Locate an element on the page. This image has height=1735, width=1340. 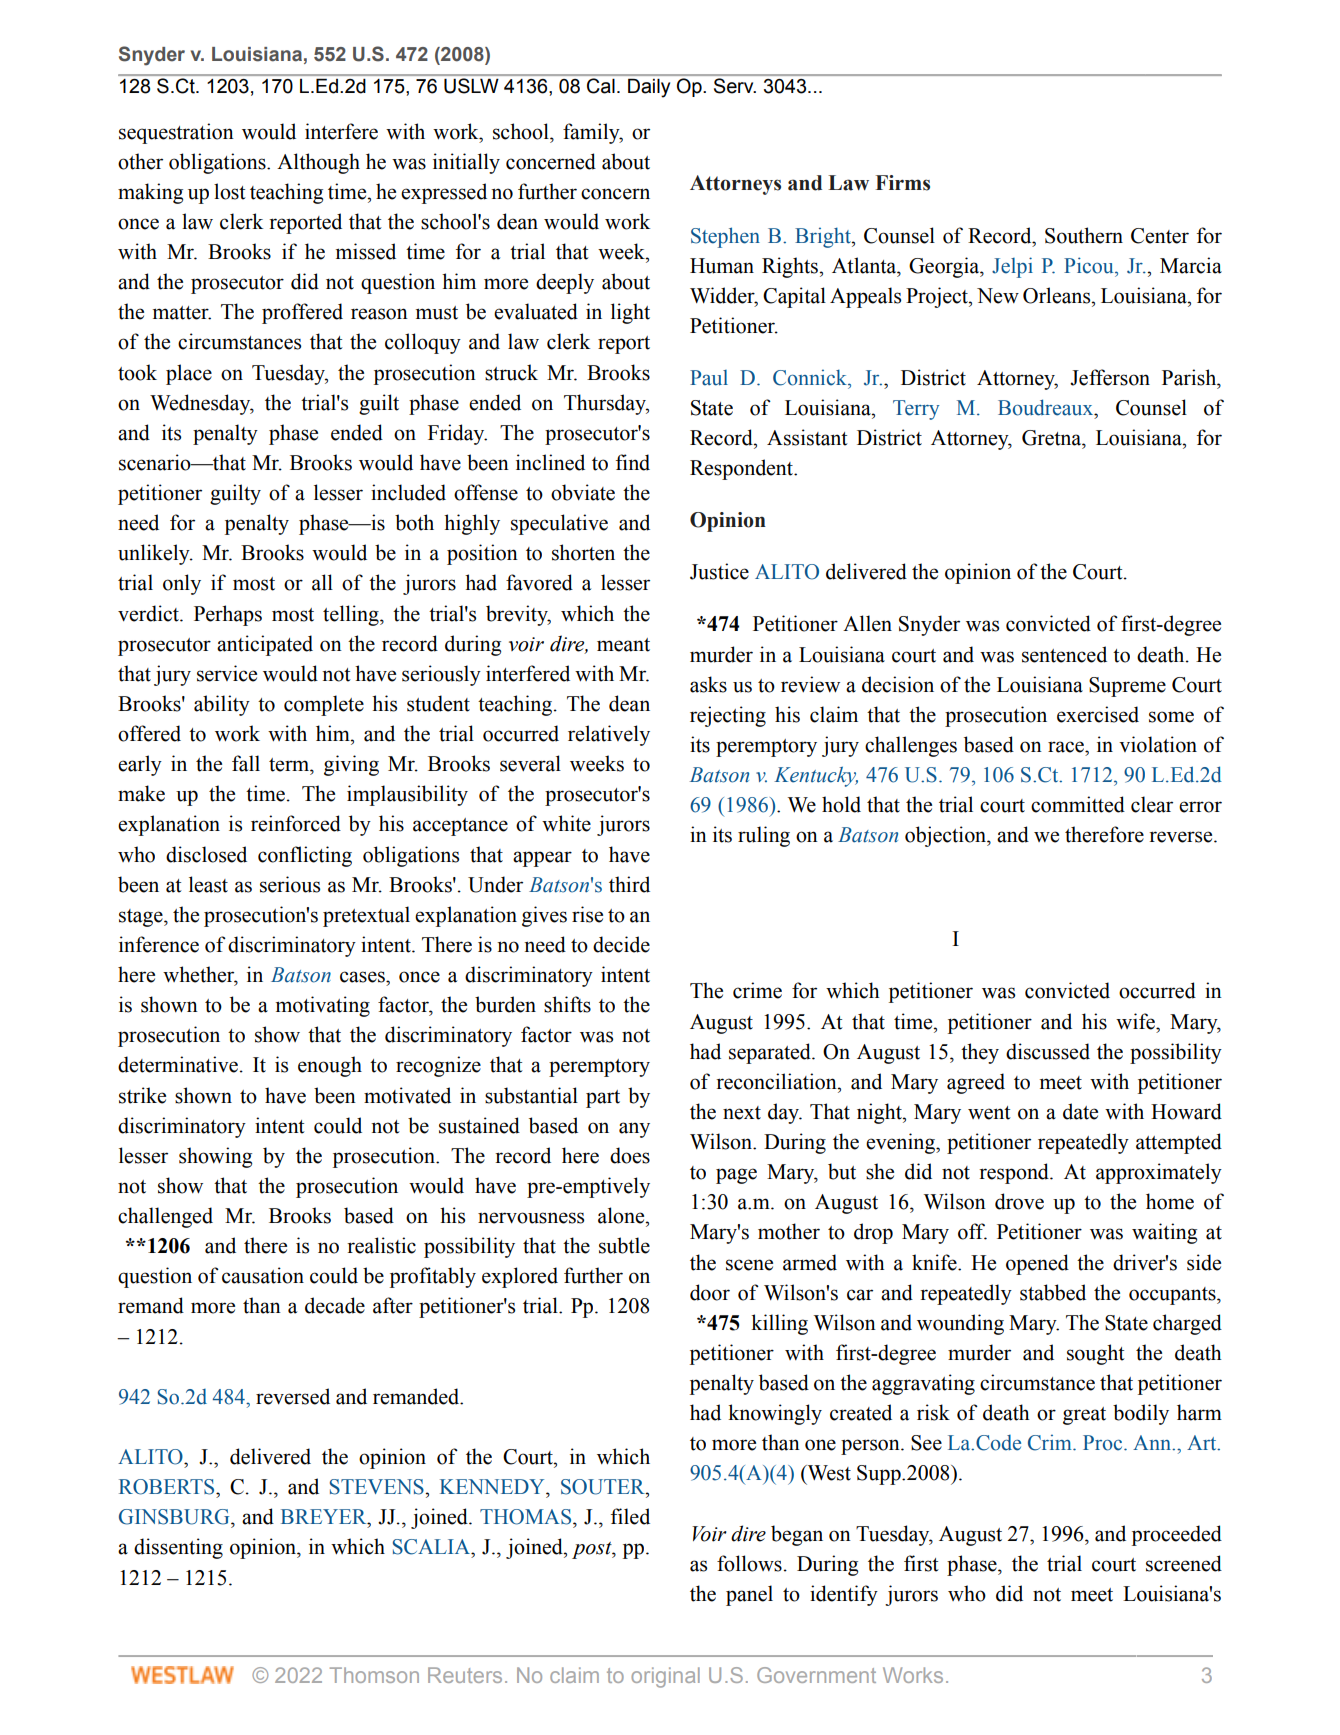
Thomson is located at coordinates (374, 1675).
